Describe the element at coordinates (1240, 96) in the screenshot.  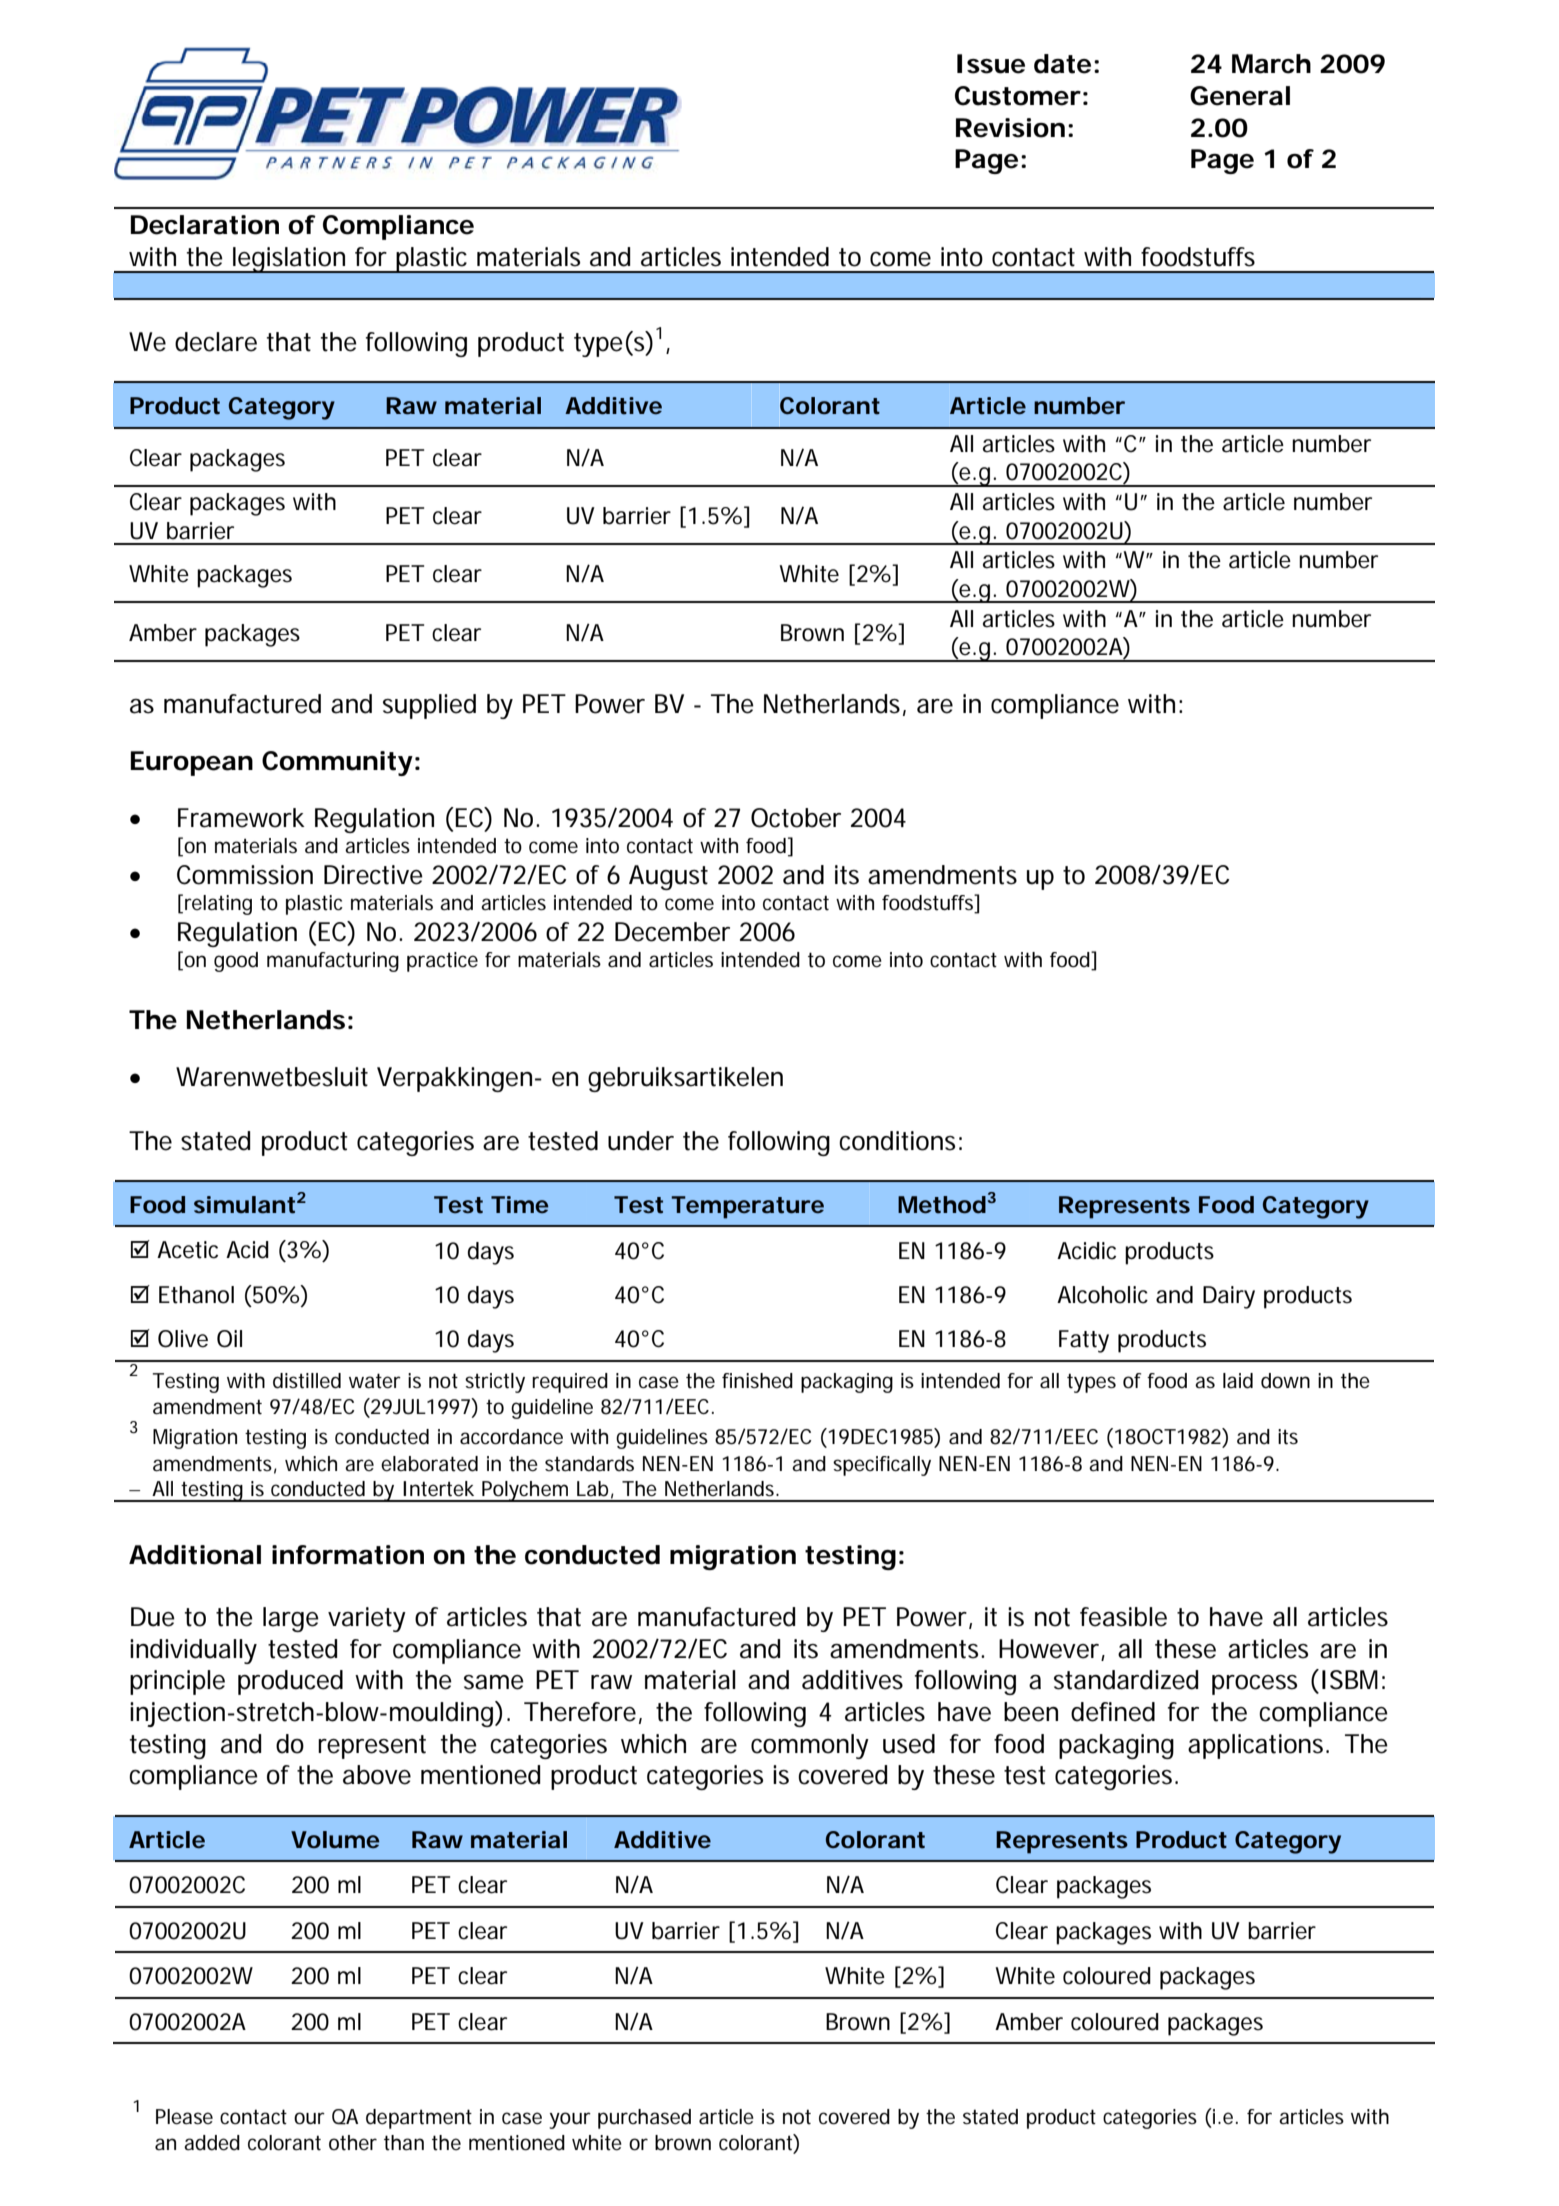
I see `General` at that location.
